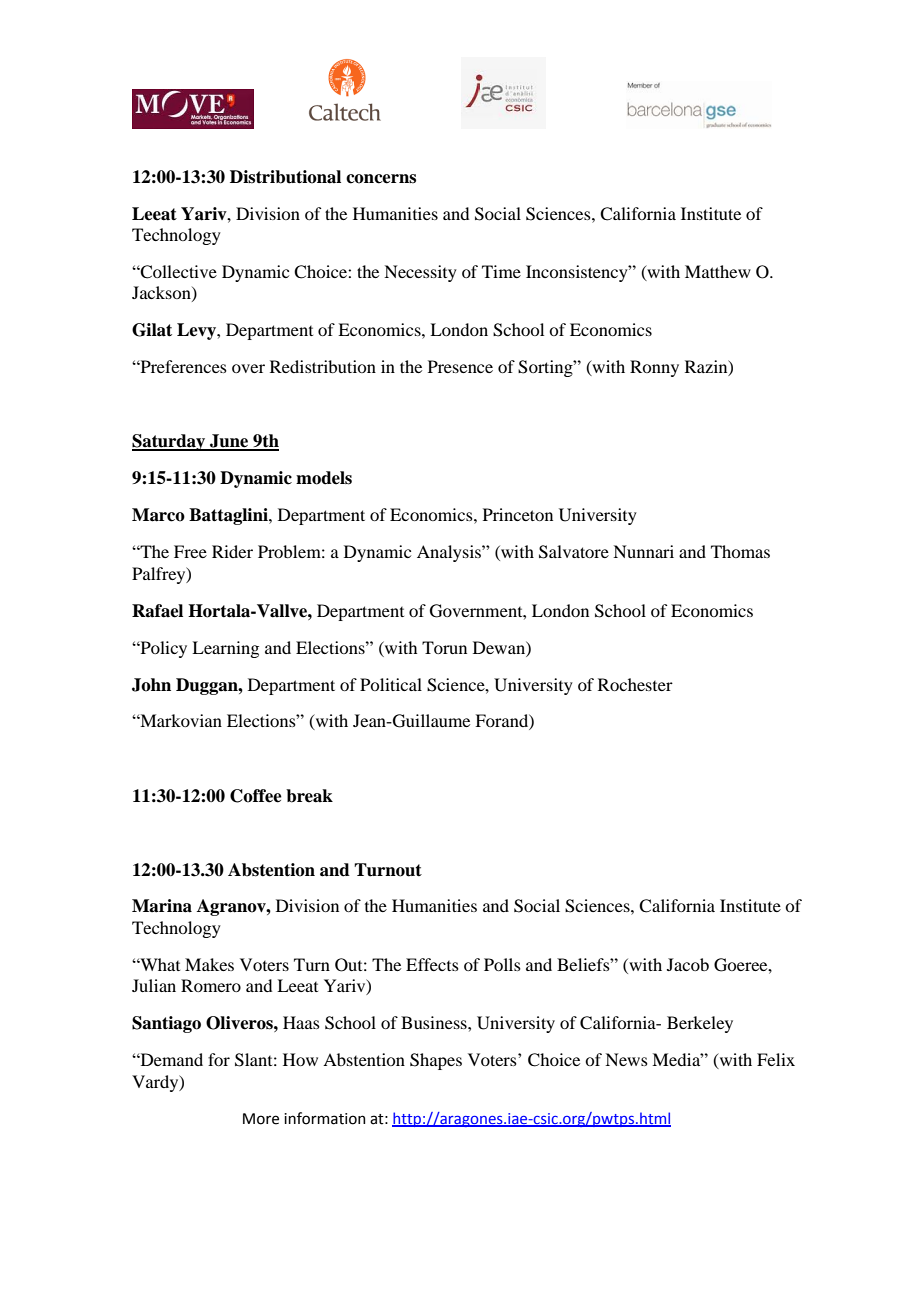 The width and height of the document is (924, 1308). Describe the element at coordinates (256, 796) in the document. I see `Coffee` at that location.
